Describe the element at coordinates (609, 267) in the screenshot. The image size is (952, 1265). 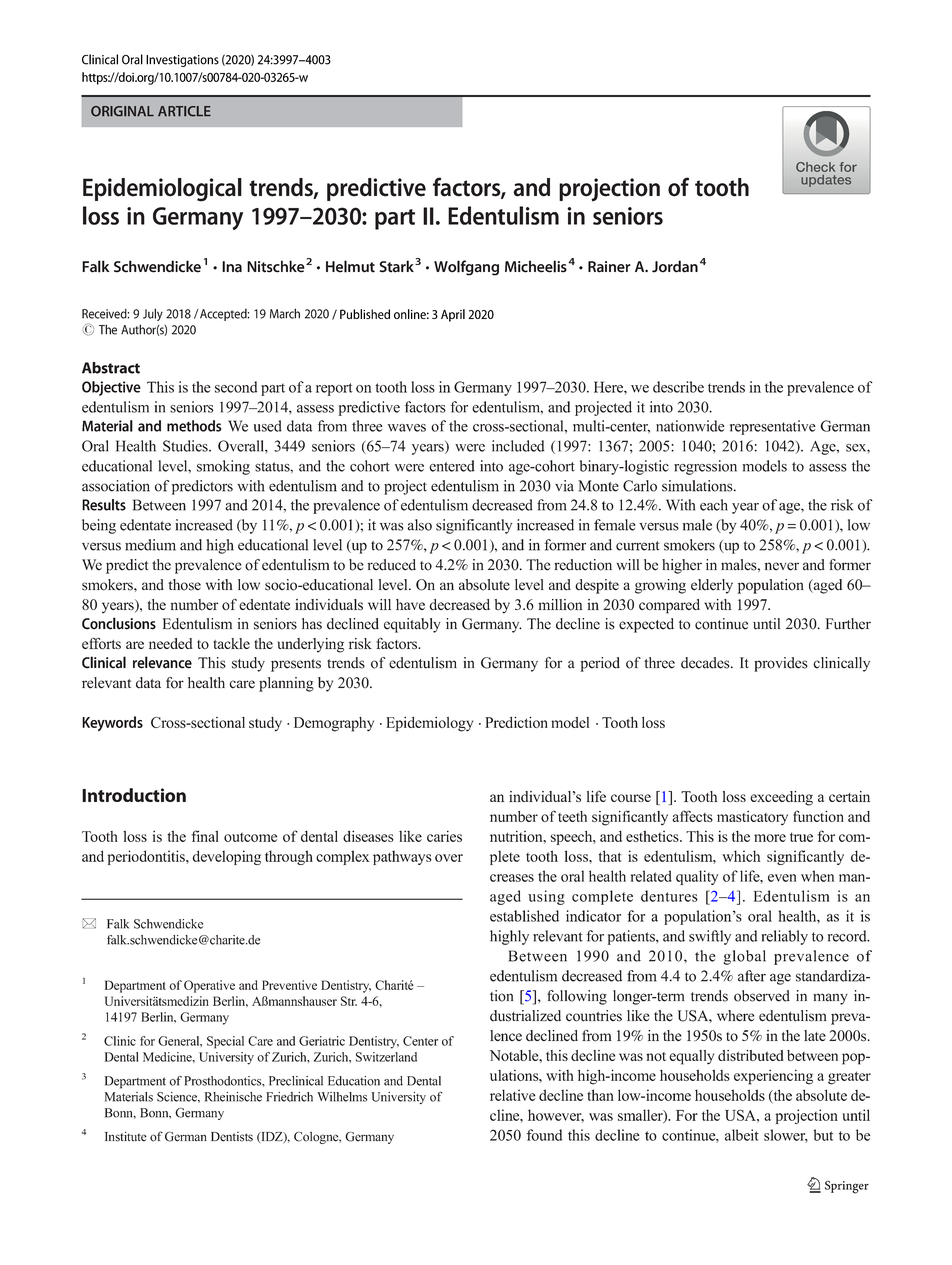
I see `Rainer` at that location.
